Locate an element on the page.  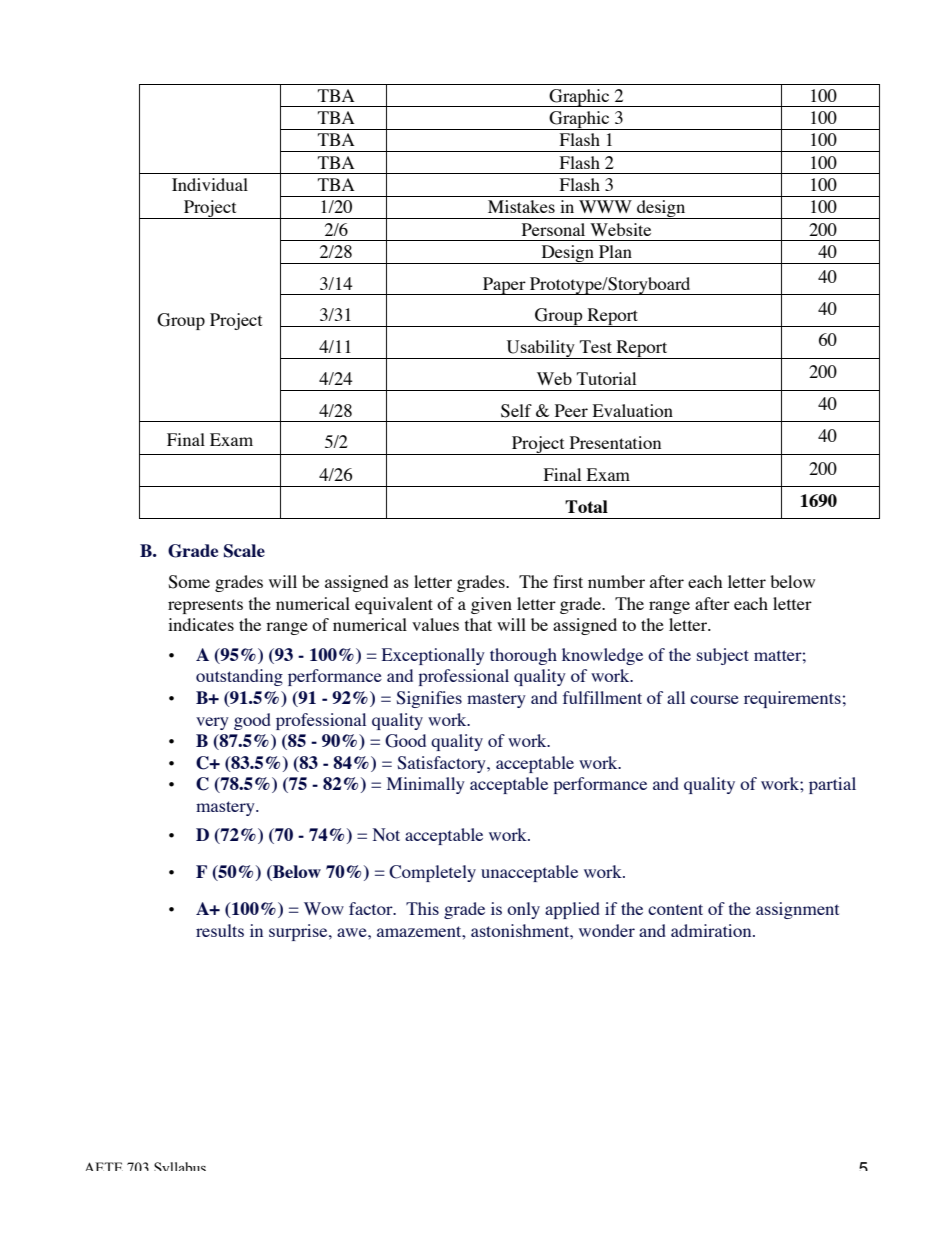
Scale is located at coordinates (244, 551).
